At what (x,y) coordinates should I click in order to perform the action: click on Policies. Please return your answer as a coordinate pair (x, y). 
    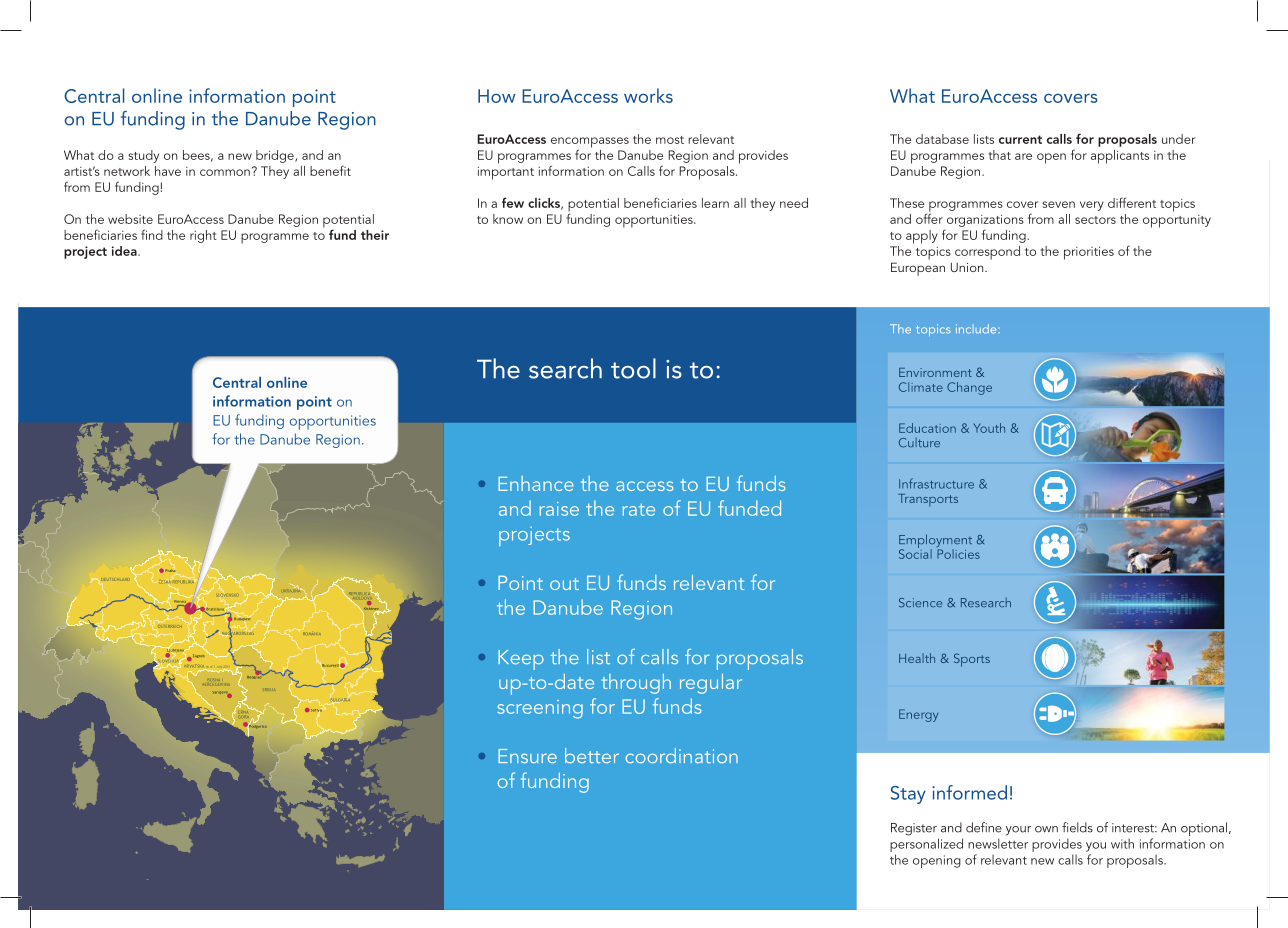
    Looking at the image, I should click on (958, 552).
